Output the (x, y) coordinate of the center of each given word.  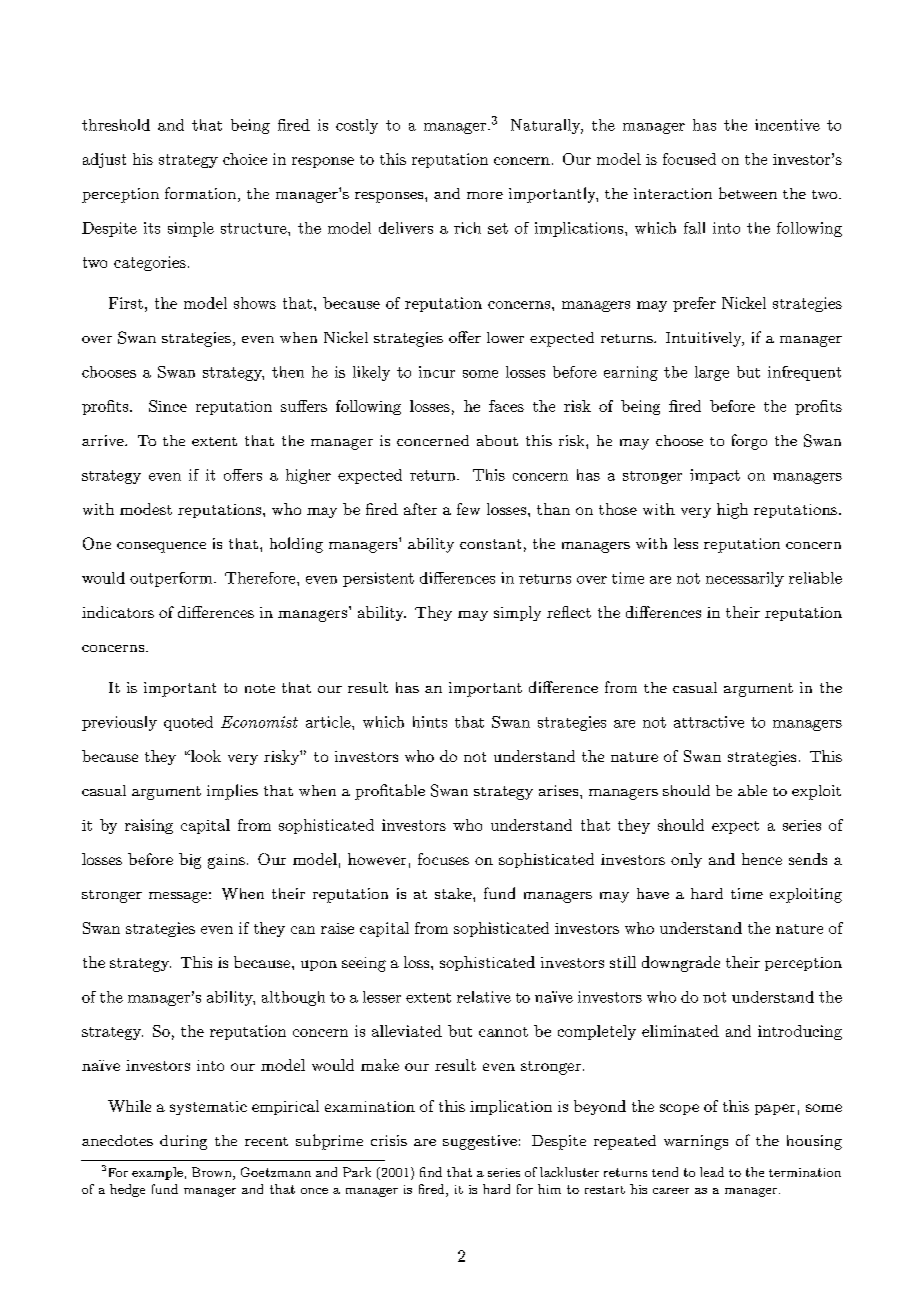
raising (149, 826)
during (183, 1142)
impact (715, 476)
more (485, 195)
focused (689, 159)
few (468, 509)
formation (200, 193)
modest (146, 509)
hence (762, 859)
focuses (443, 859)
